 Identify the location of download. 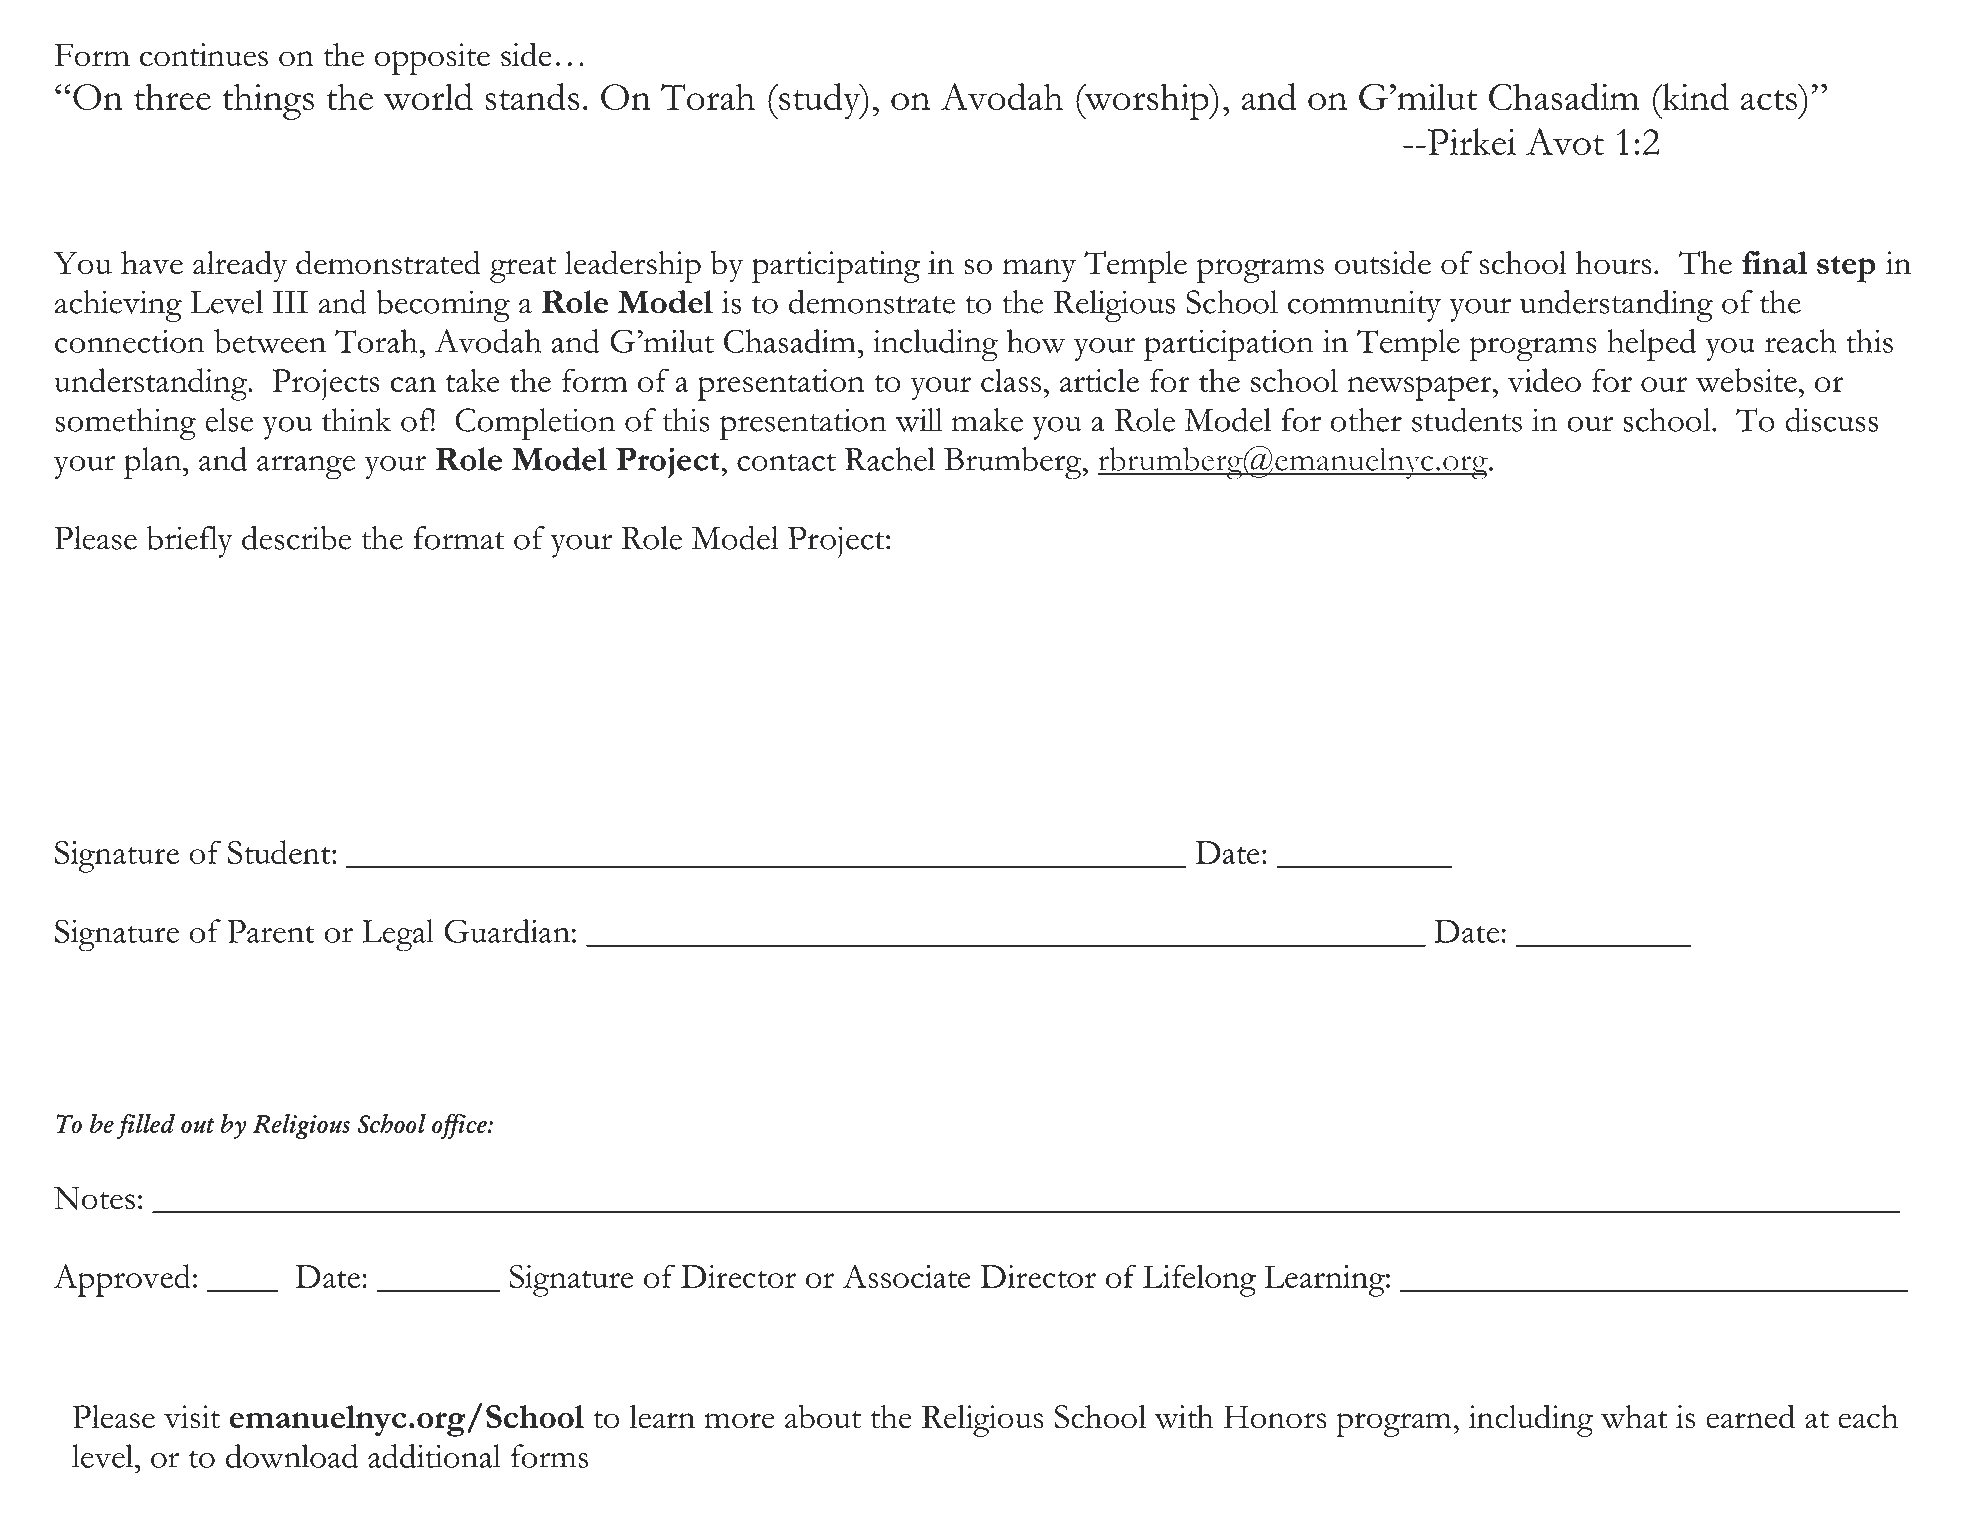
(292, 1456).
